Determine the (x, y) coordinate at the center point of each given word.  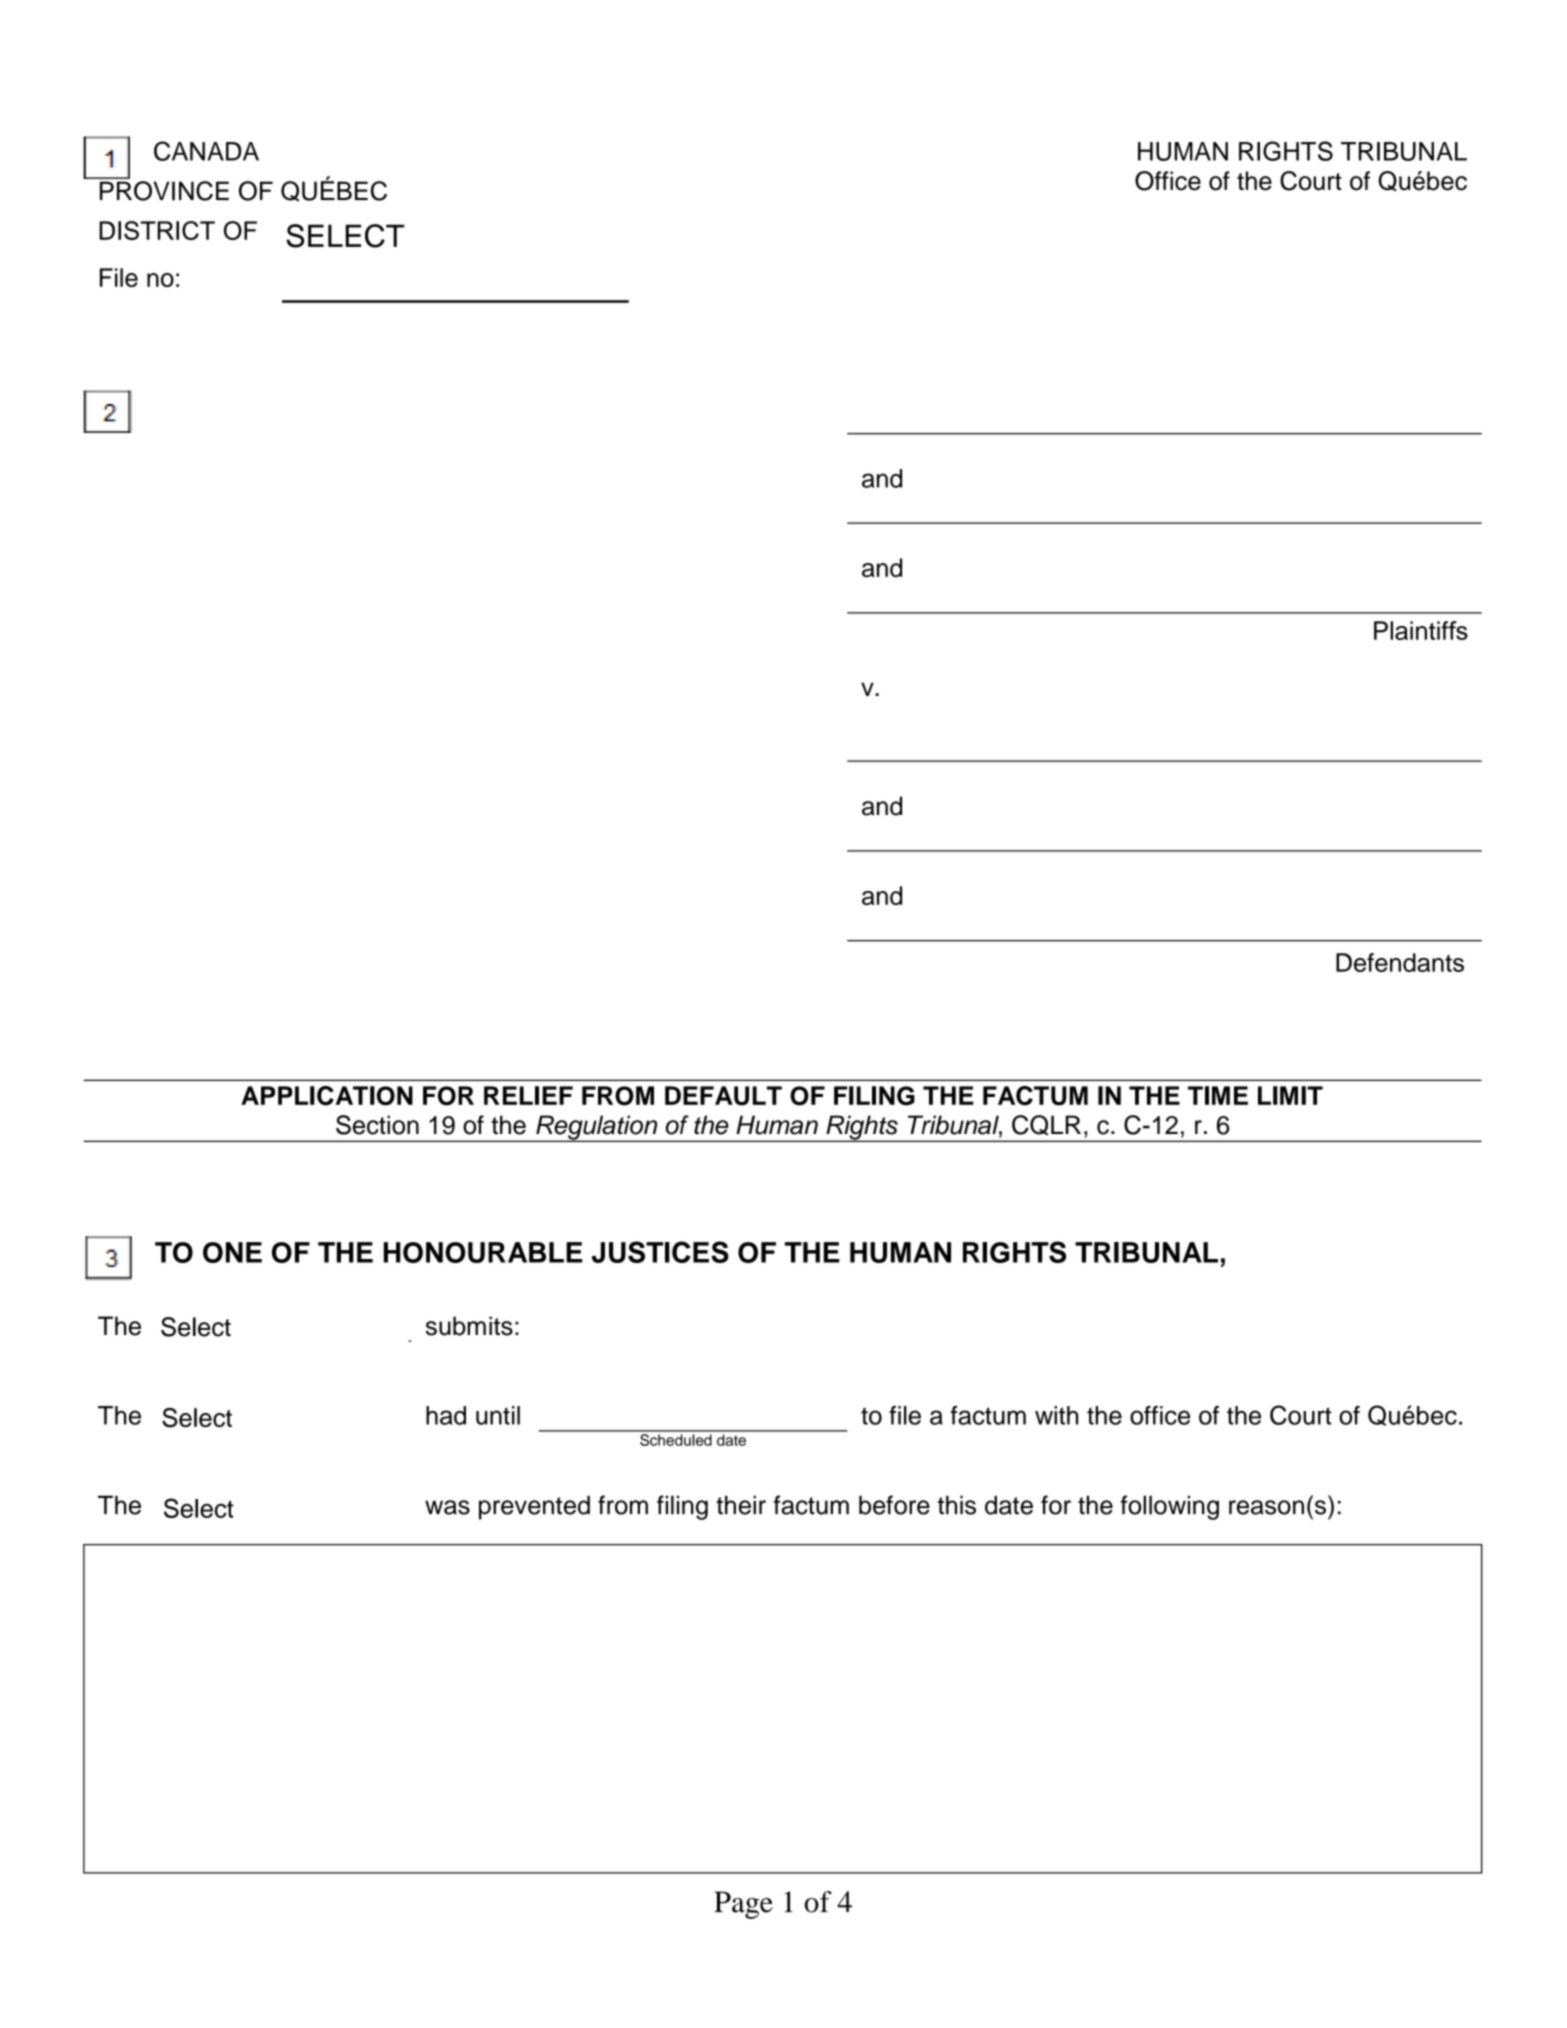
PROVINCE (164, 191)
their (741, 1505)
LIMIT (1290, 1095)
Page (743, 1905)
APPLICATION (327, 1096)
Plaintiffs (1421, 630)
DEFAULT (723, 1096)
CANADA (206, 151)
